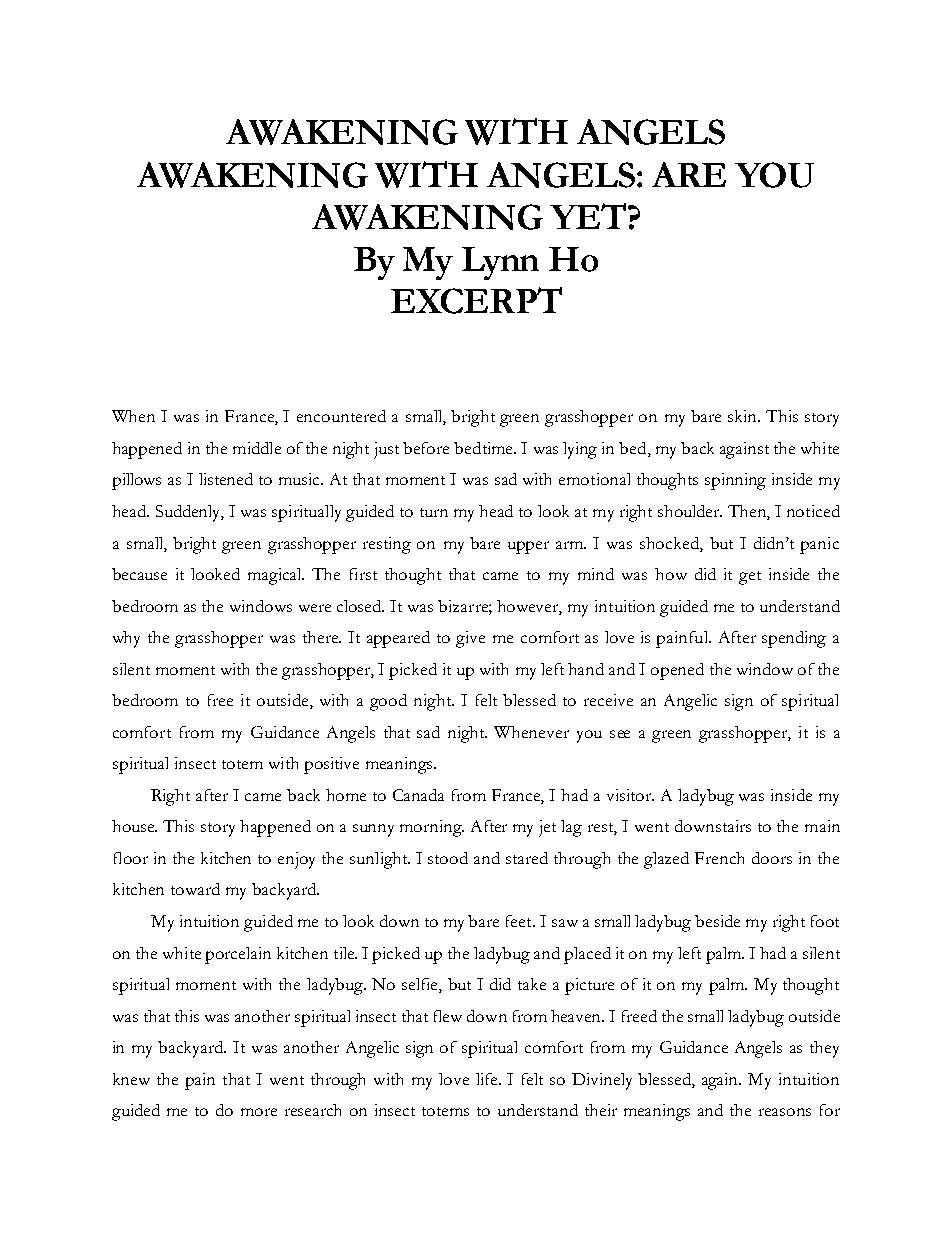  Describe the element at coordinates (190, 513) in the screenshot. I see `Suddenly` at that location.
